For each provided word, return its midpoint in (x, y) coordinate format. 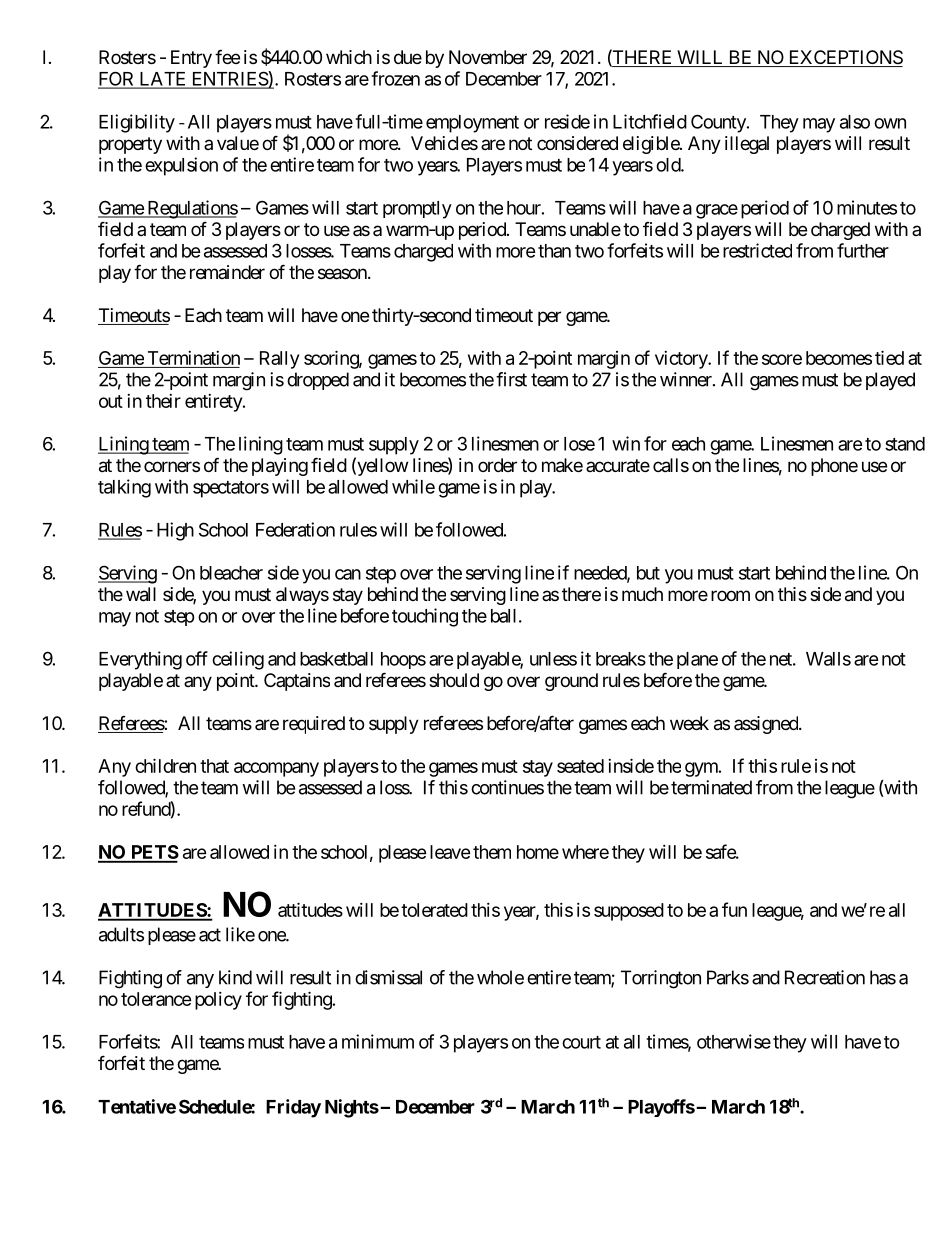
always (302, 596)
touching (425, 617)
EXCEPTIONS (844, 58)
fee (227, 56)
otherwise (734, 1041)
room (730, 595)
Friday (293, 1108)
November (488, 57)
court (581, 1042)
